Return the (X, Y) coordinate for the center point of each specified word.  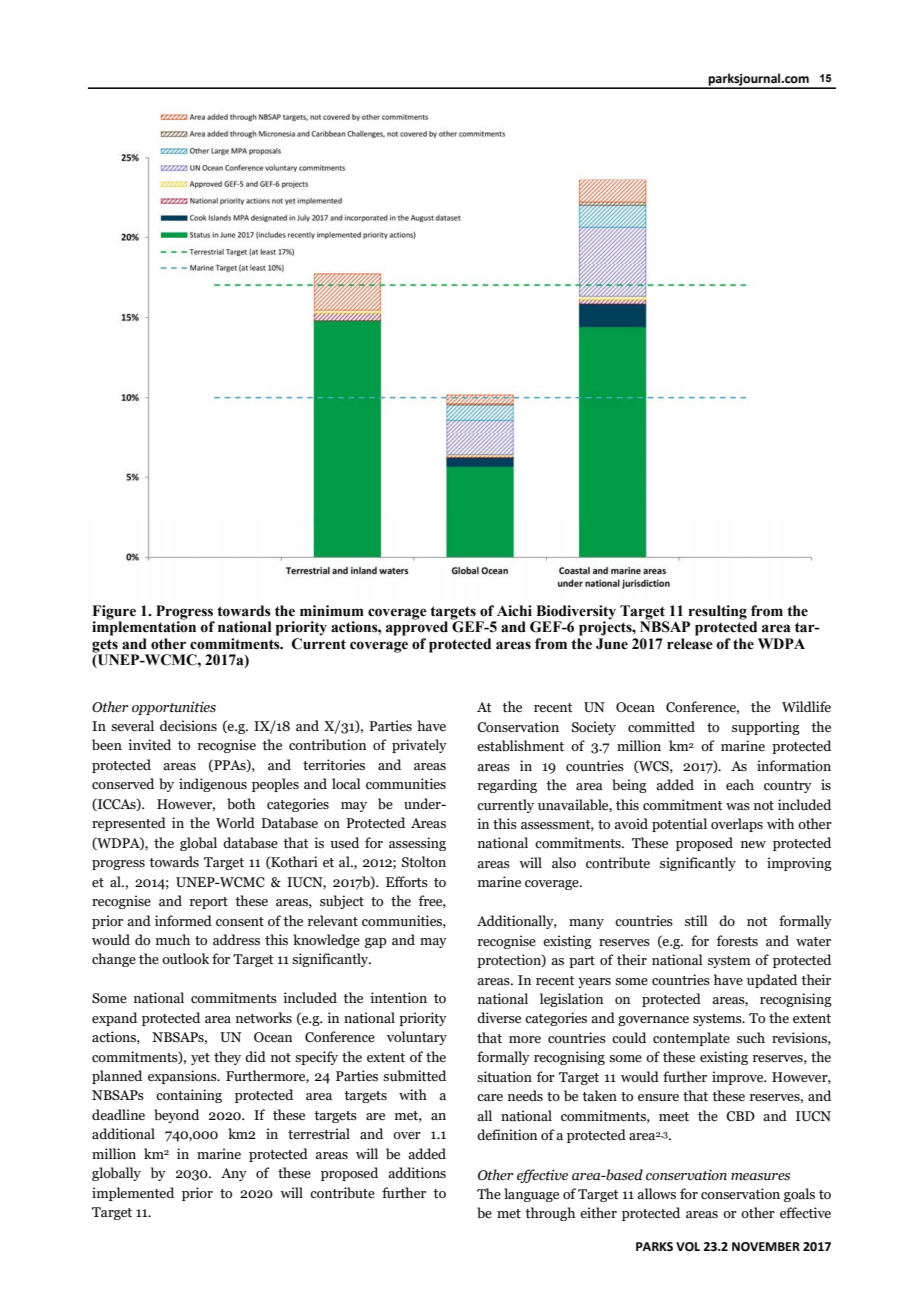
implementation (144, 627)
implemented (133, 1194)
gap (376, 943)
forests (737, 941)
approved (417, 628)
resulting (716, 613)
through (550, 1214)
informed (183, 921)
